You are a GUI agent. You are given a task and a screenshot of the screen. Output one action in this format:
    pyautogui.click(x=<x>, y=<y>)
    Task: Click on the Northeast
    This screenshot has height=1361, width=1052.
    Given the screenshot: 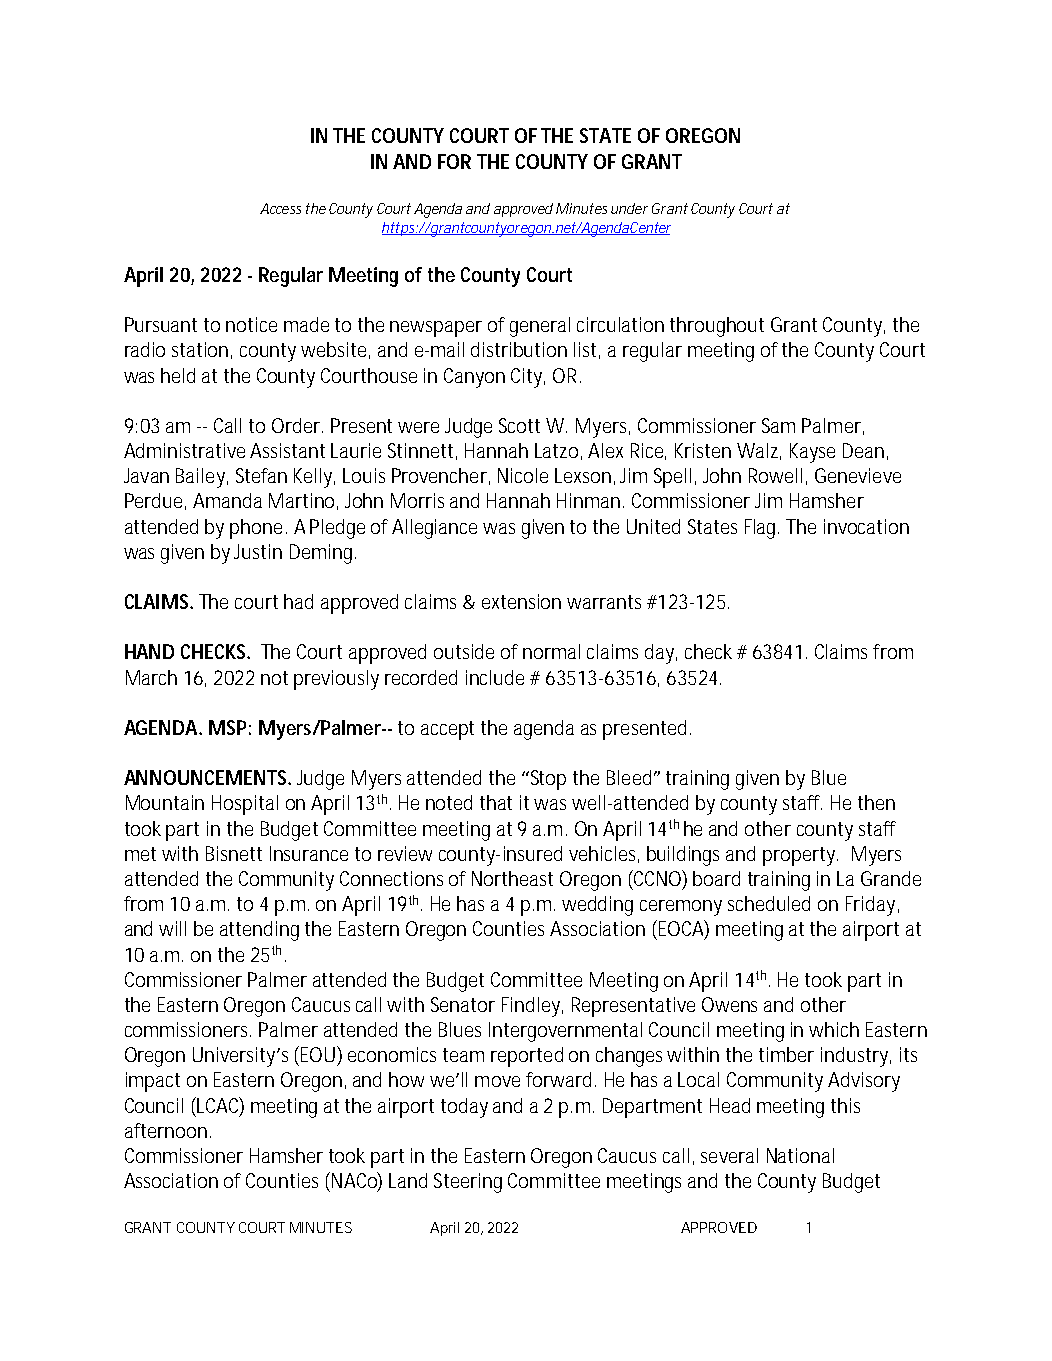 What is the action you would take?
    pyautogui.click(x=512, y=878)
